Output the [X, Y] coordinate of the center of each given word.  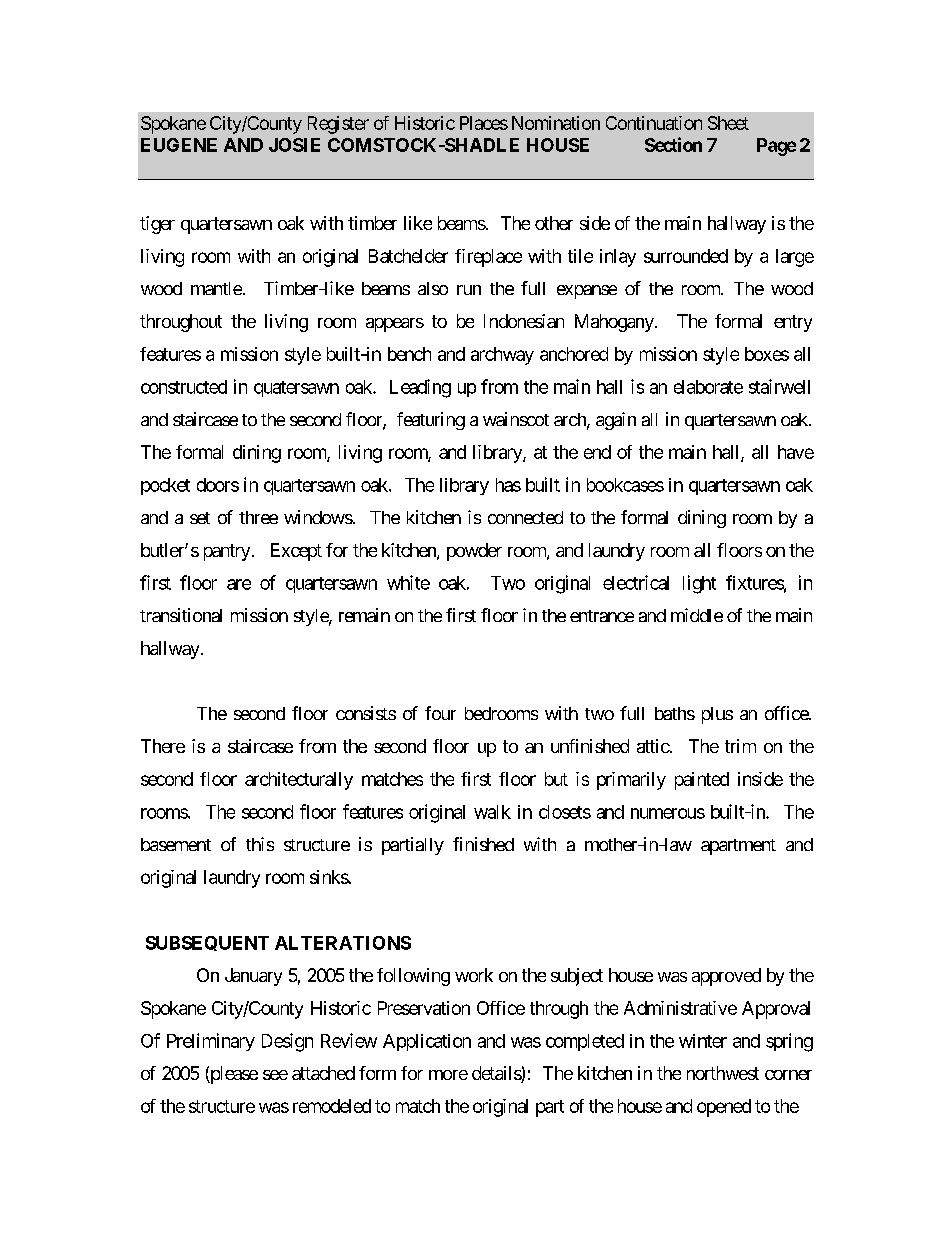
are [239, 584]
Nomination [556, 123]
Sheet [728, 123]
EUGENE [179, 145]
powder [474, 552]
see [275, 1075]
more [448, 1075]
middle [697, 615]
